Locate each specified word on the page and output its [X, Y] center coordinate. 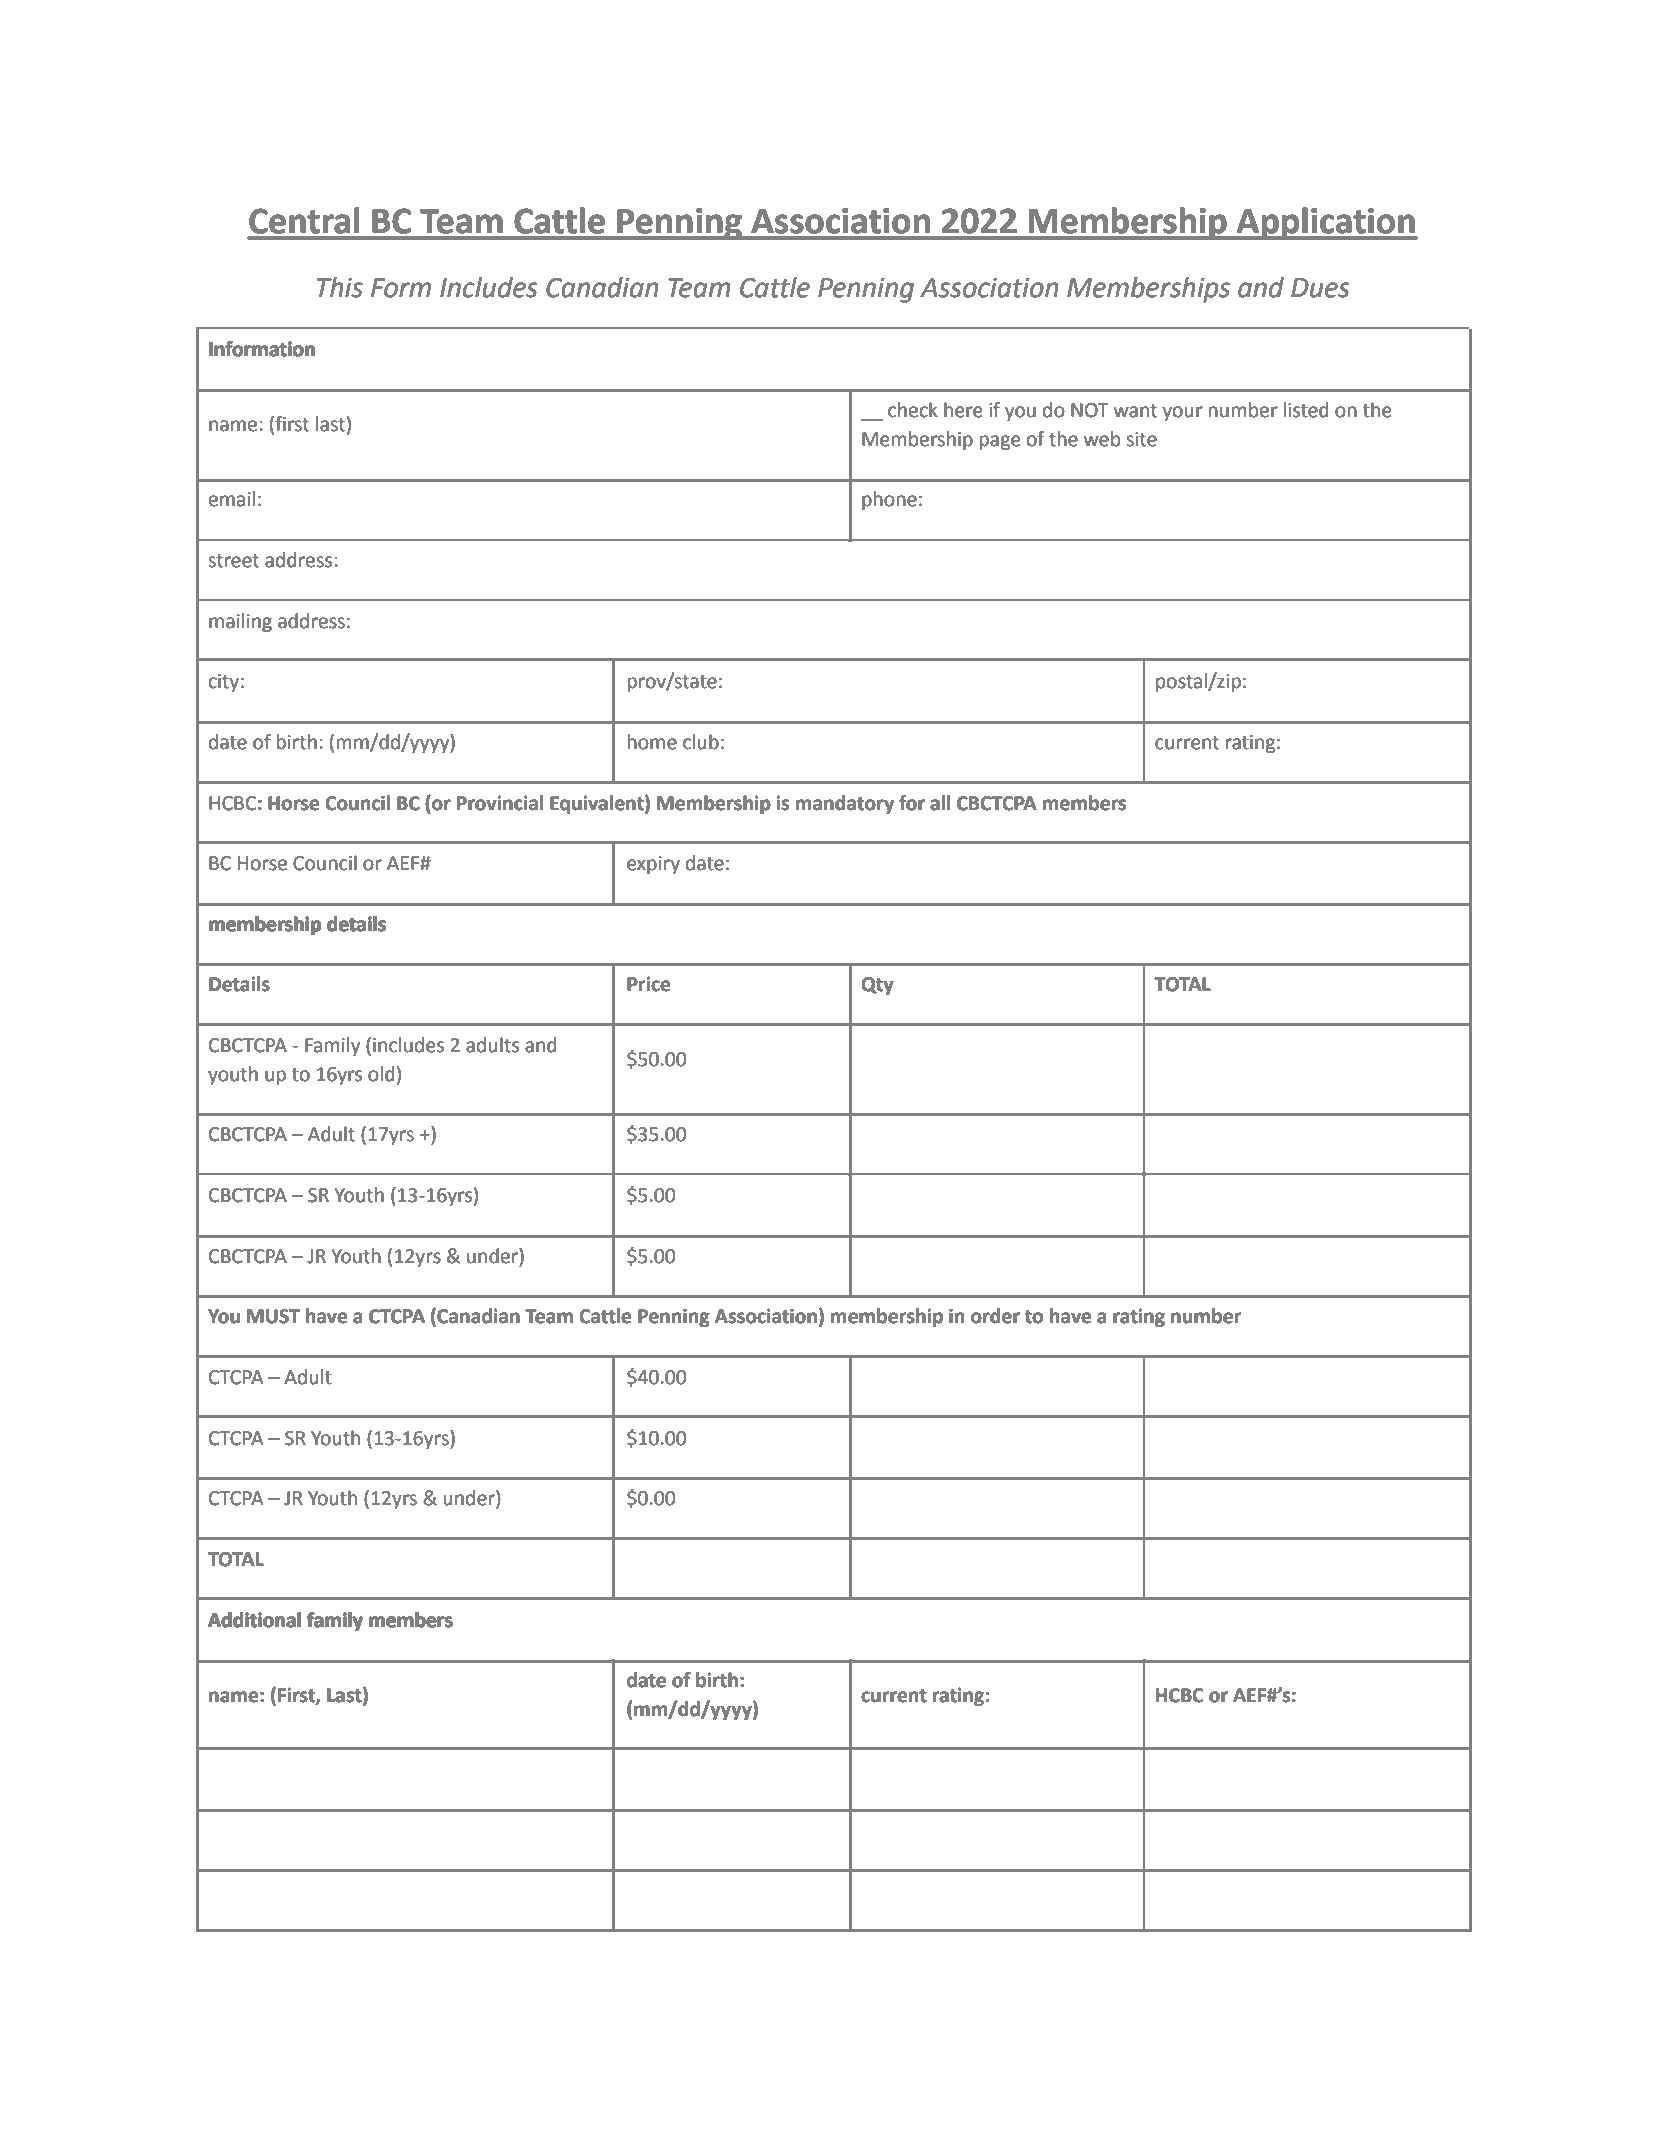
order [995, 1316]
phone [889, 500]
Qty [877, 986]
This [340, 287]
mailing [240, 622]
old [381, 1074]
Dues [1320, 288]
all [940, 803]
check [913, 410]
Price [649, 984]
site [1141, 439]
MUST [273, 1316]
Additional [254, 1620]
